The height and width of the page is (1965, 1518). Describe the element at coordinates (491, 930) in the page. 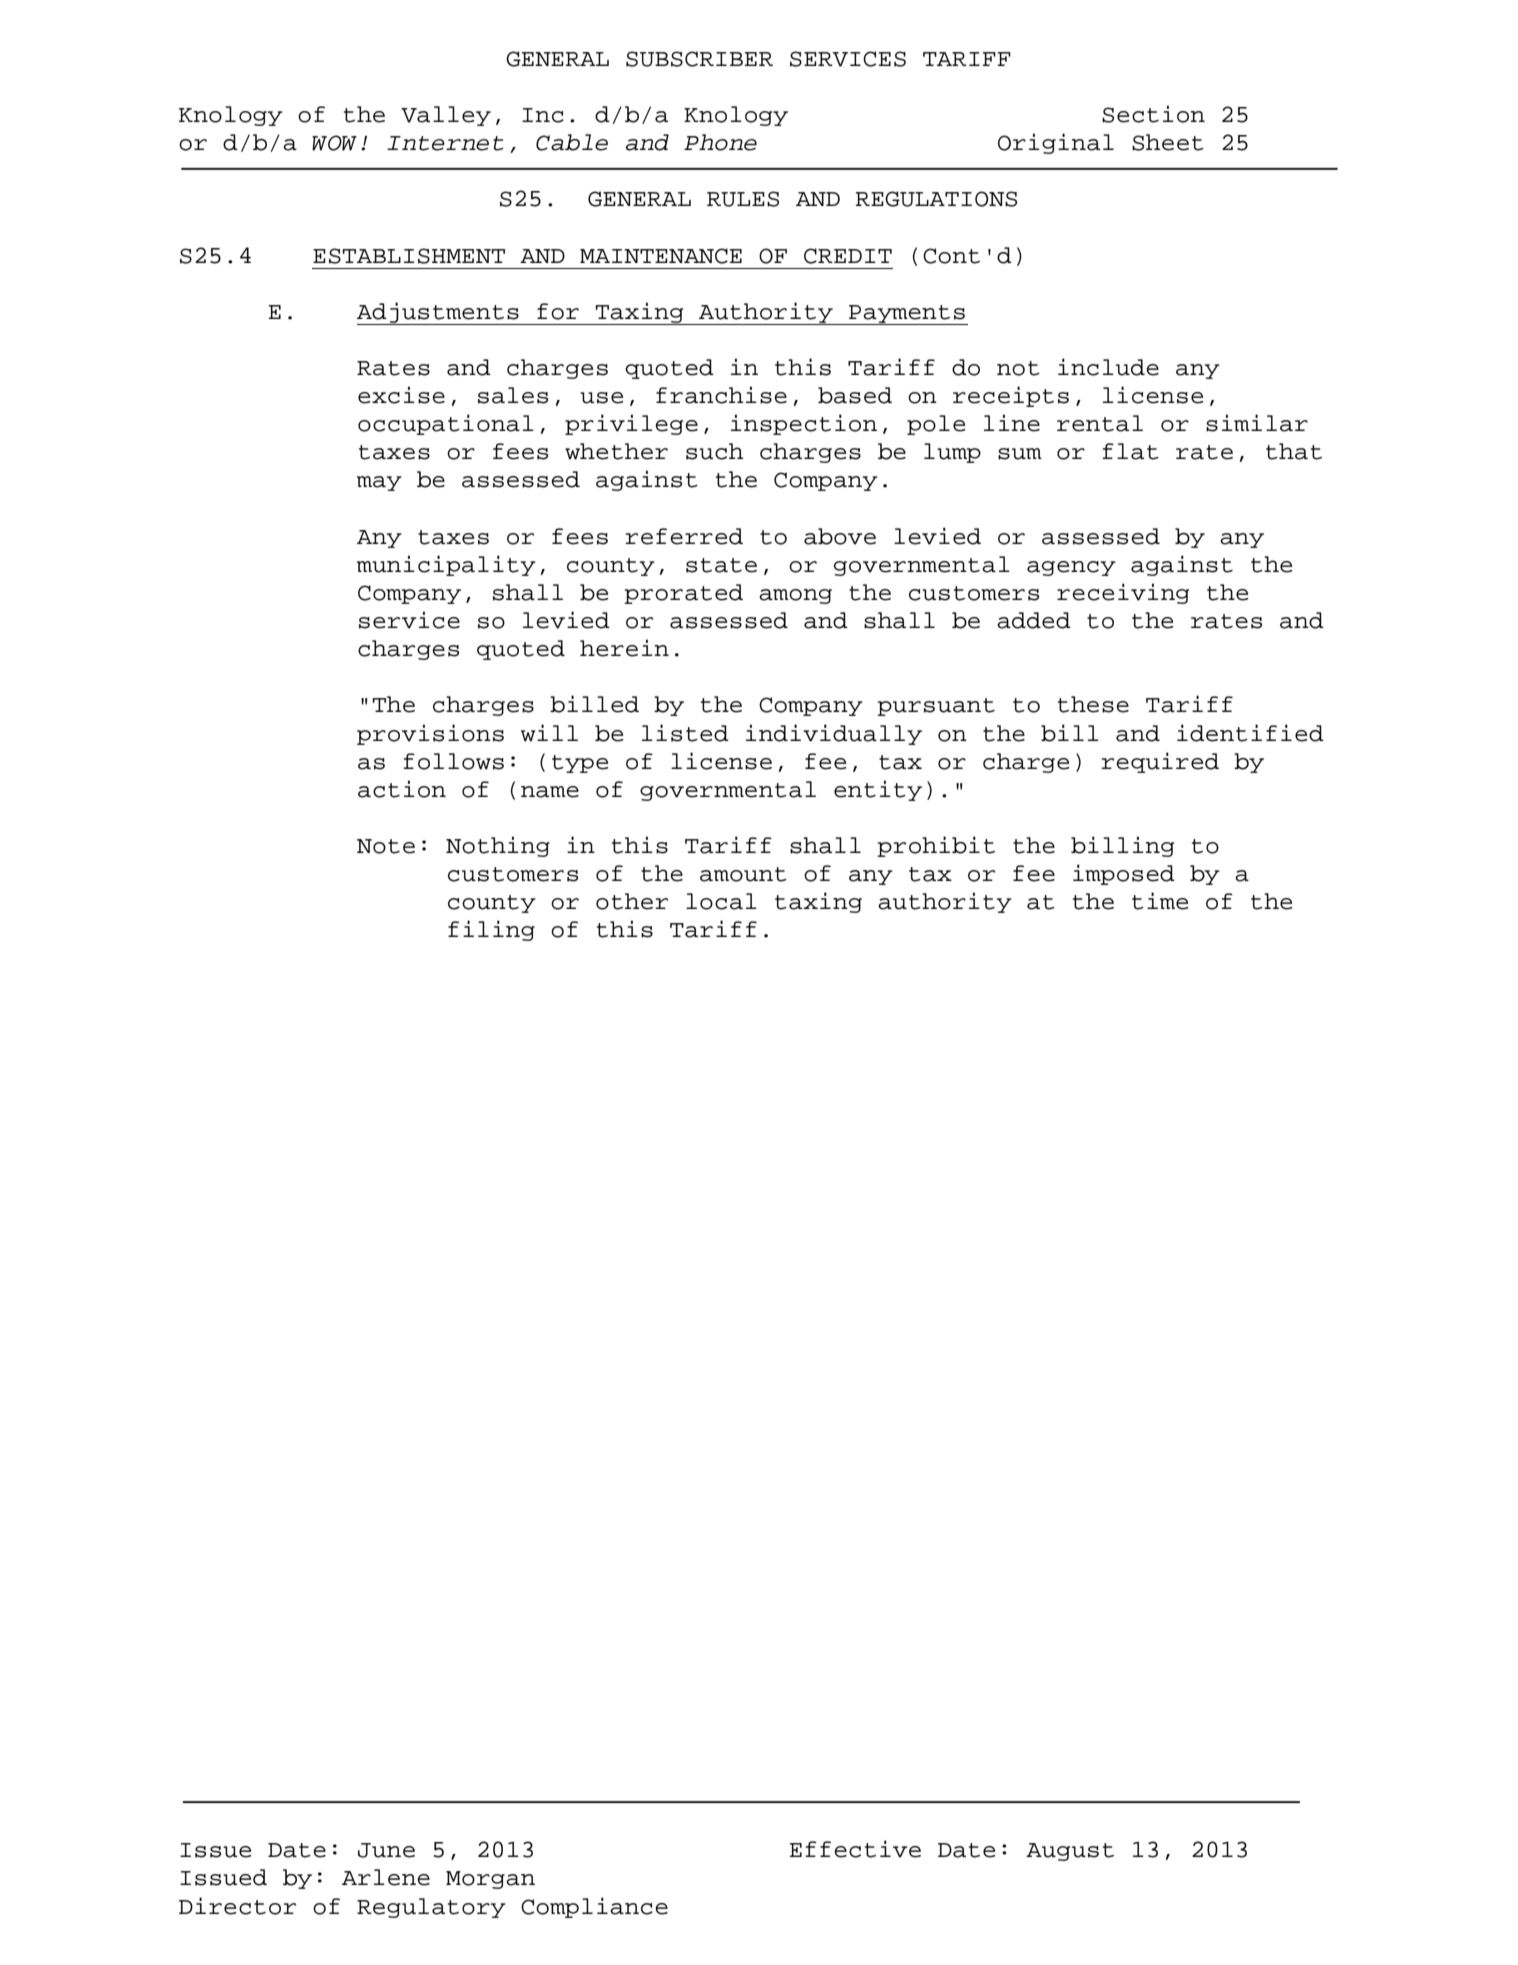

I see `filing` at that location.
